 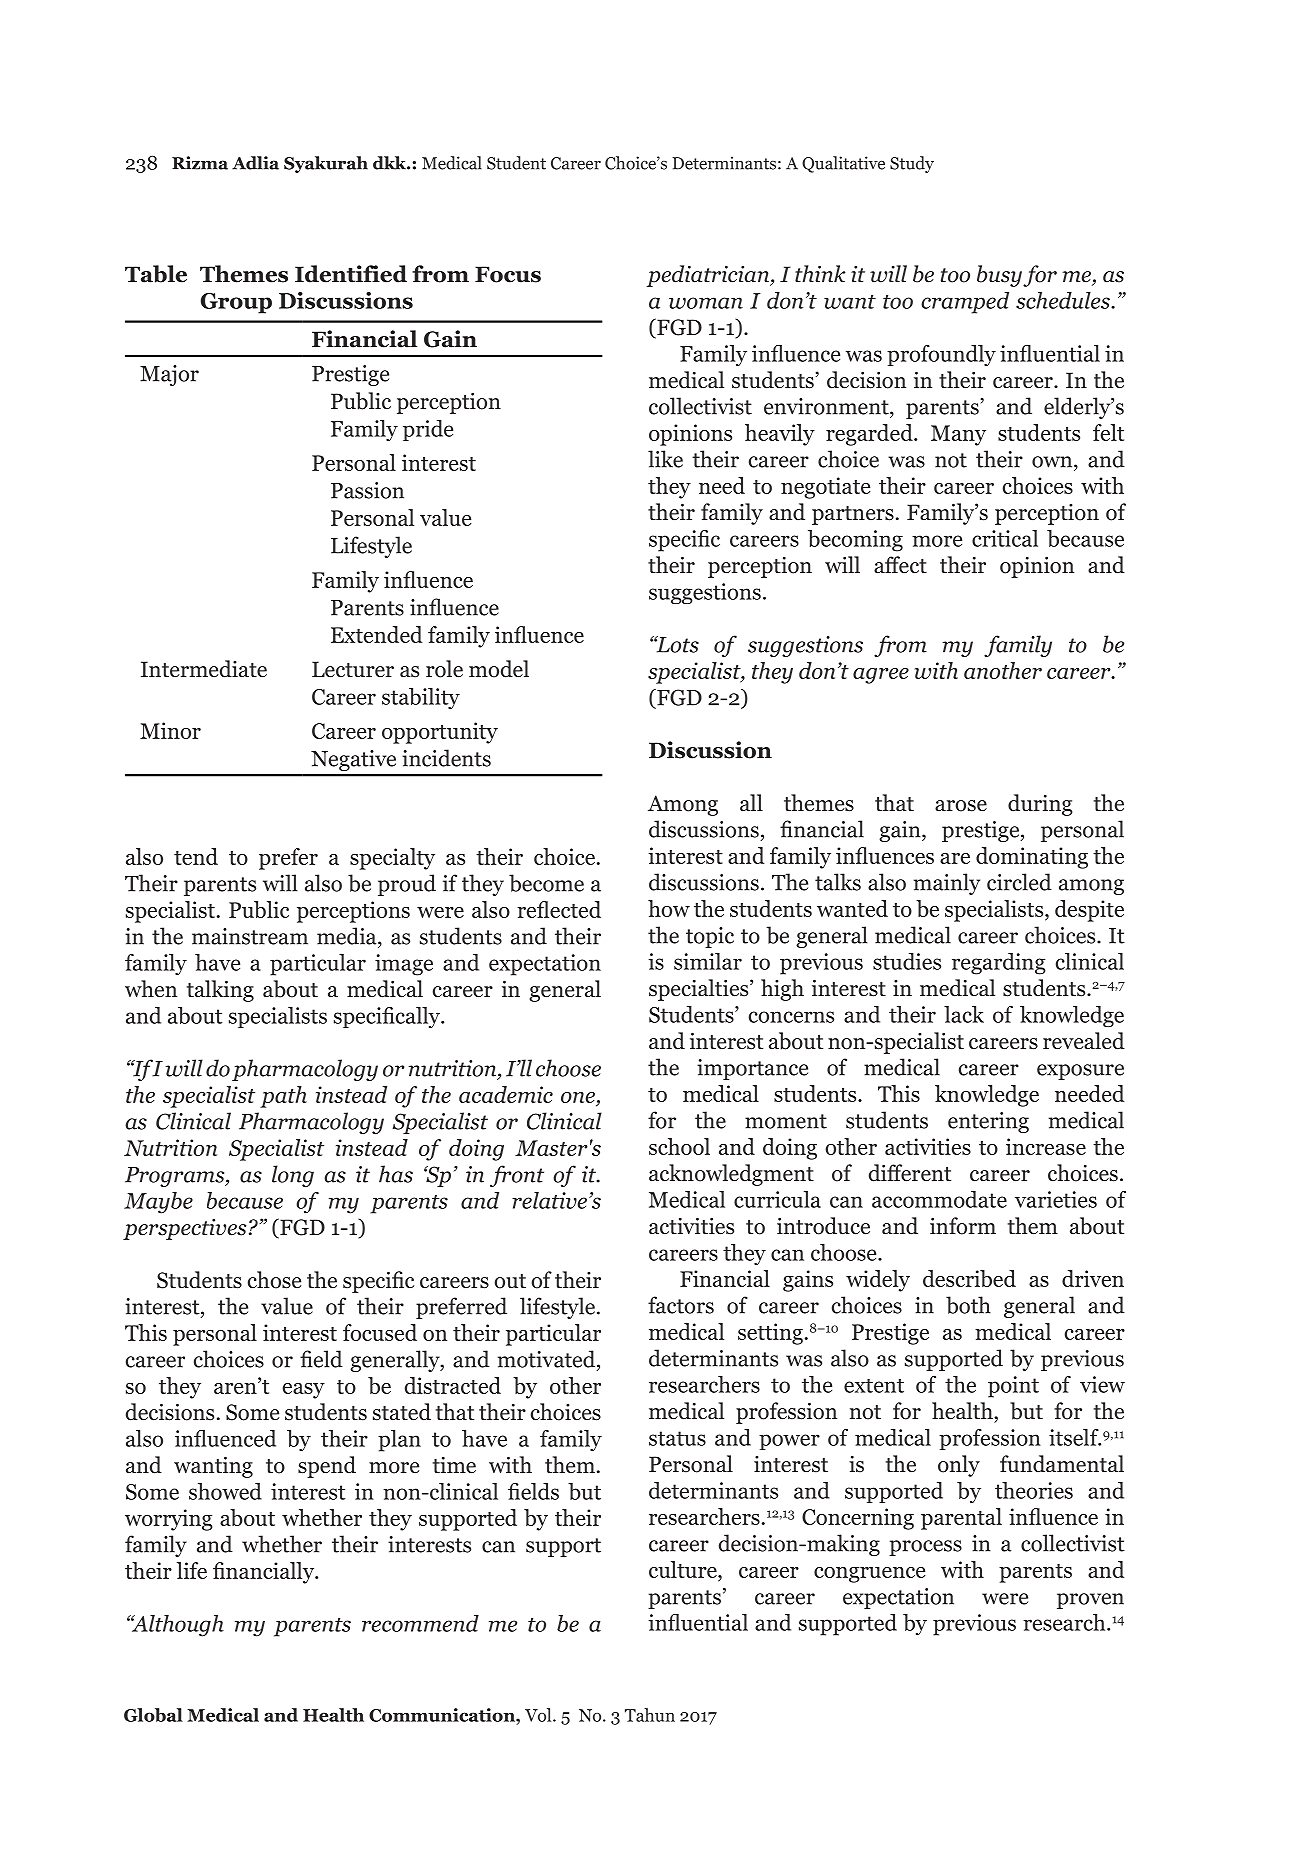 I want to click on busy, so click(x=999, y=276).
